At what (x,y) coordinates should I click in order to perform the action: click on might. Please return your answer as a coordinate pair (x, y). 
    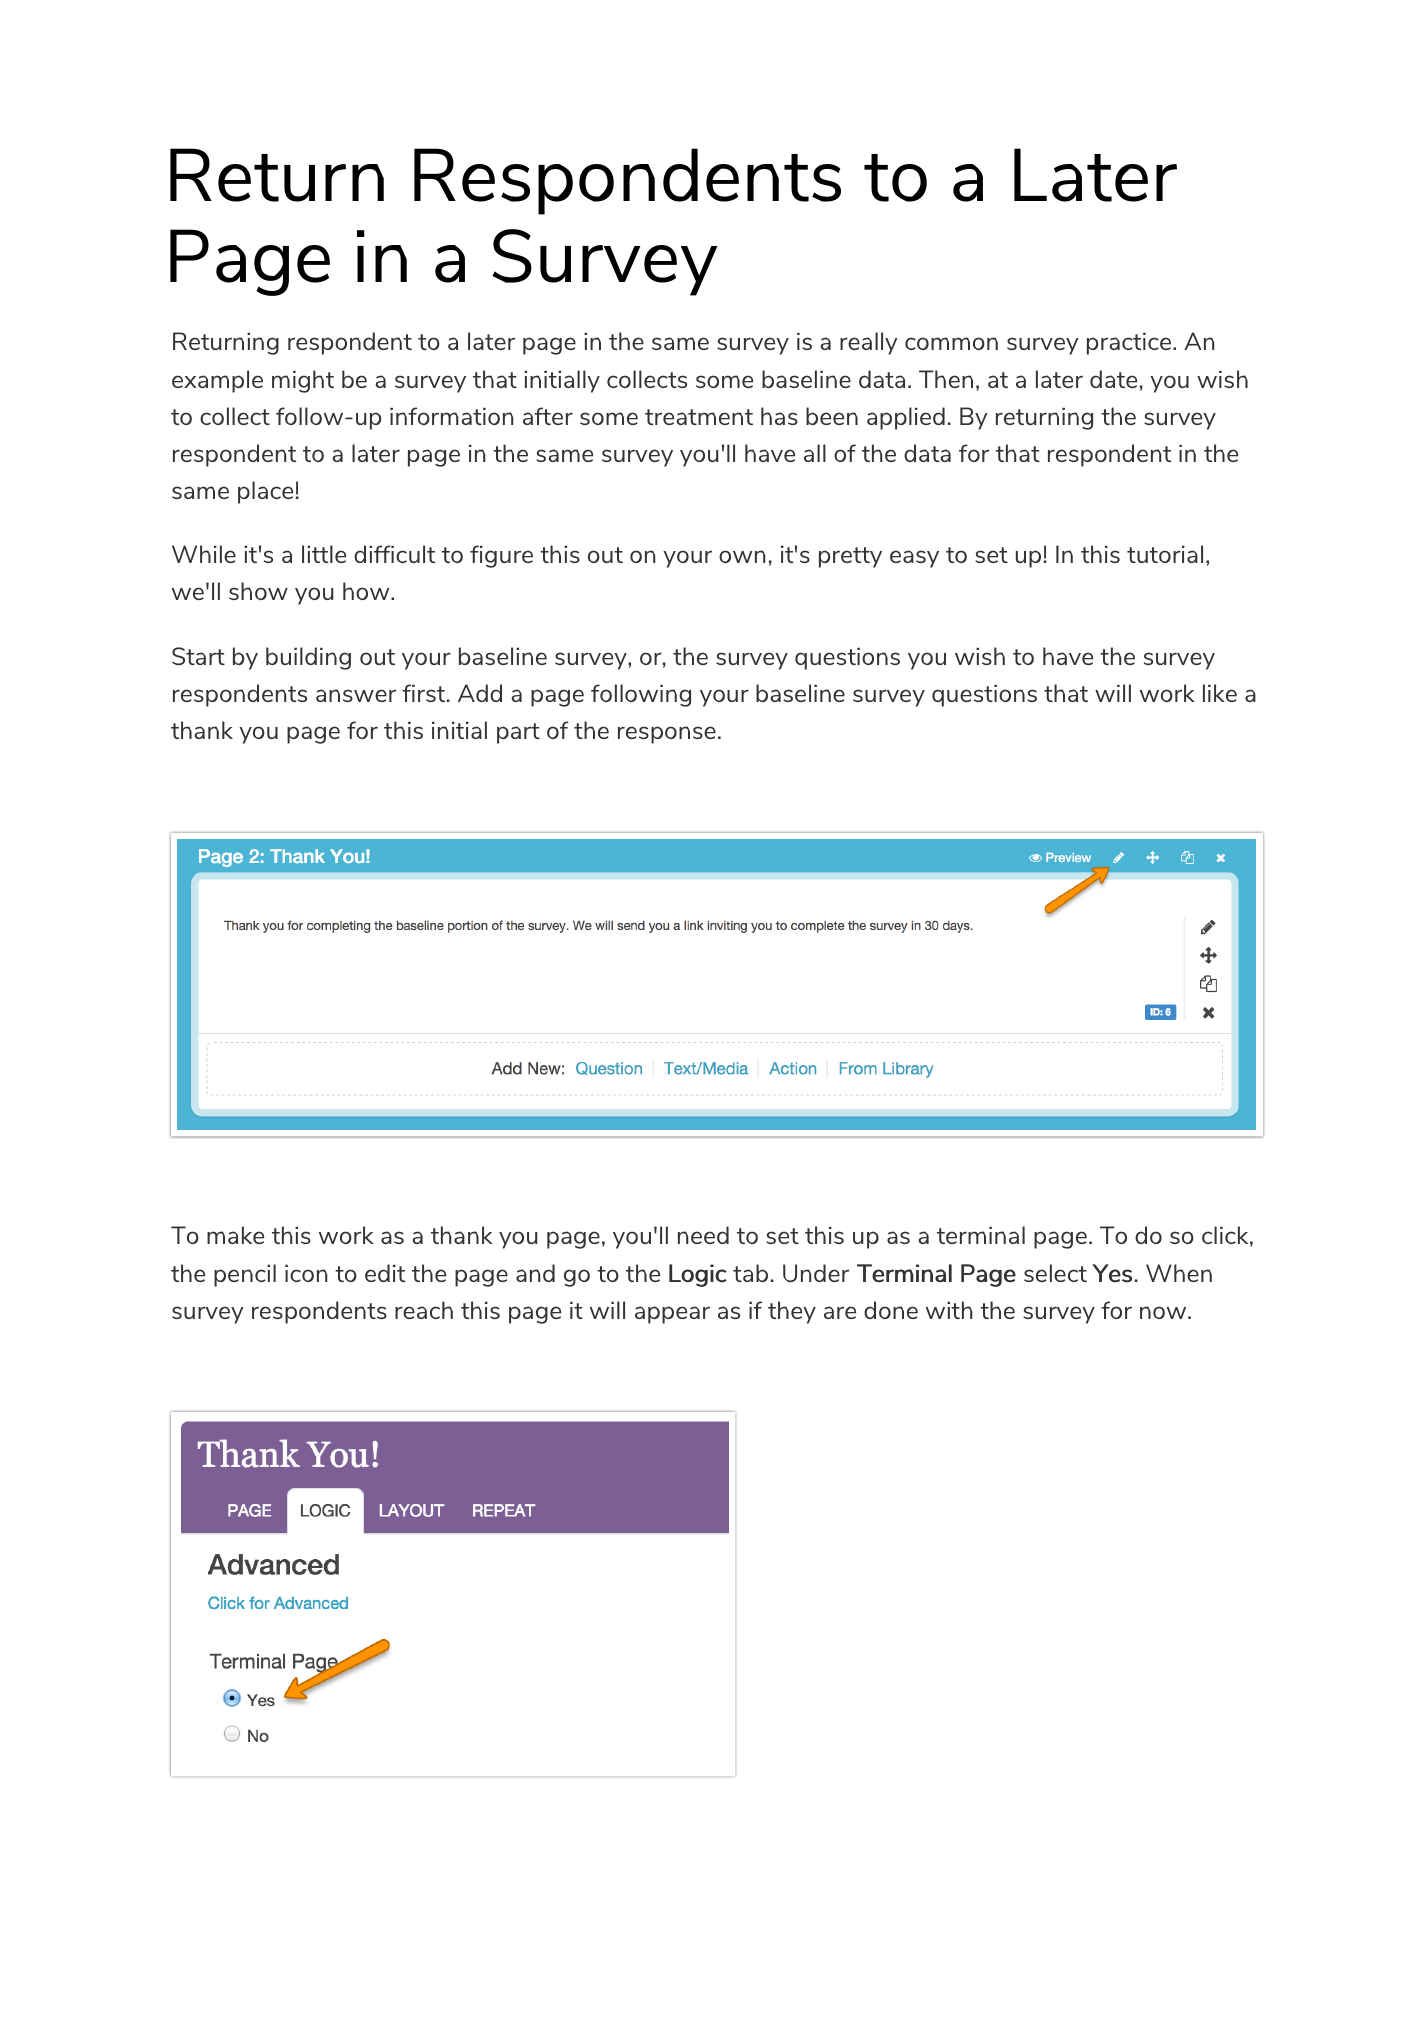
    Looking at the image, I should click on (303, 381).
